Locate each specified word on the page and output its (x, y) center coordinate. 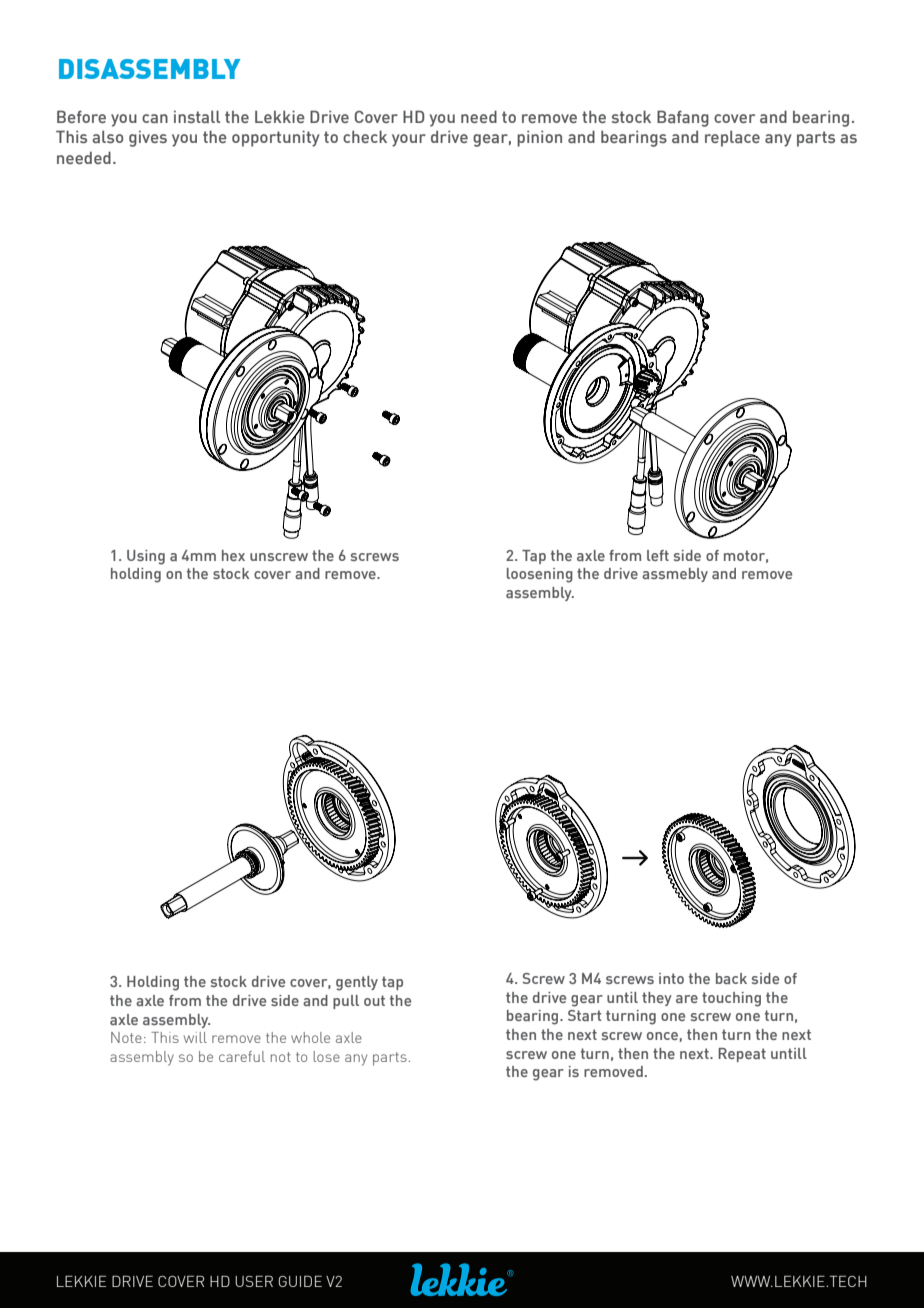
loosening (540, 575)
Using (146, 557)
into (671, 978)
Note (126, 1037)
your (409, 140)
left (658, 555)
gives (148, 139)
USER (254, 1281)
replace (732, 138)
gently (357, 983)
